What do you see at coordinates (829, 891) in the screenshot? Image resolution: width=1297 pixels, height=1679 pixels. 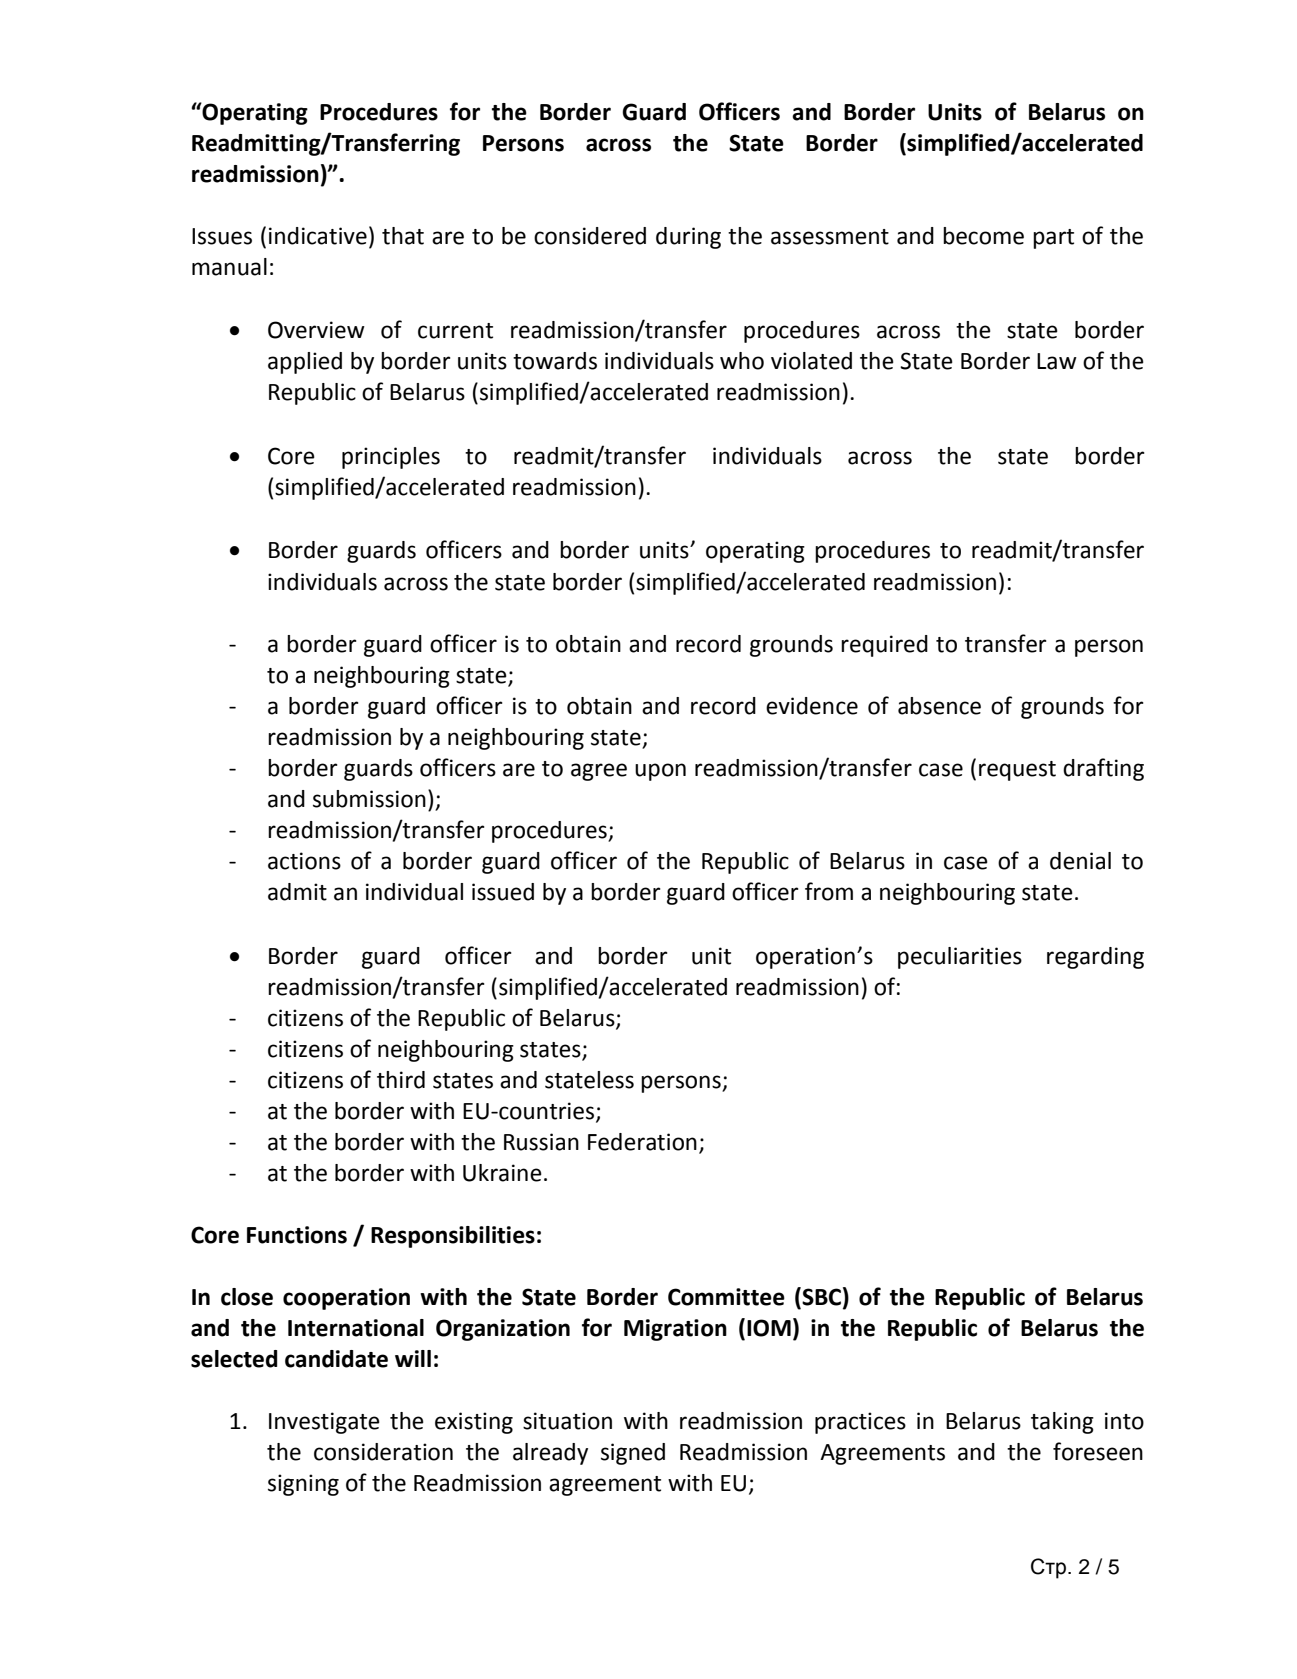 I see `from` at bounding box center [829, 891].
